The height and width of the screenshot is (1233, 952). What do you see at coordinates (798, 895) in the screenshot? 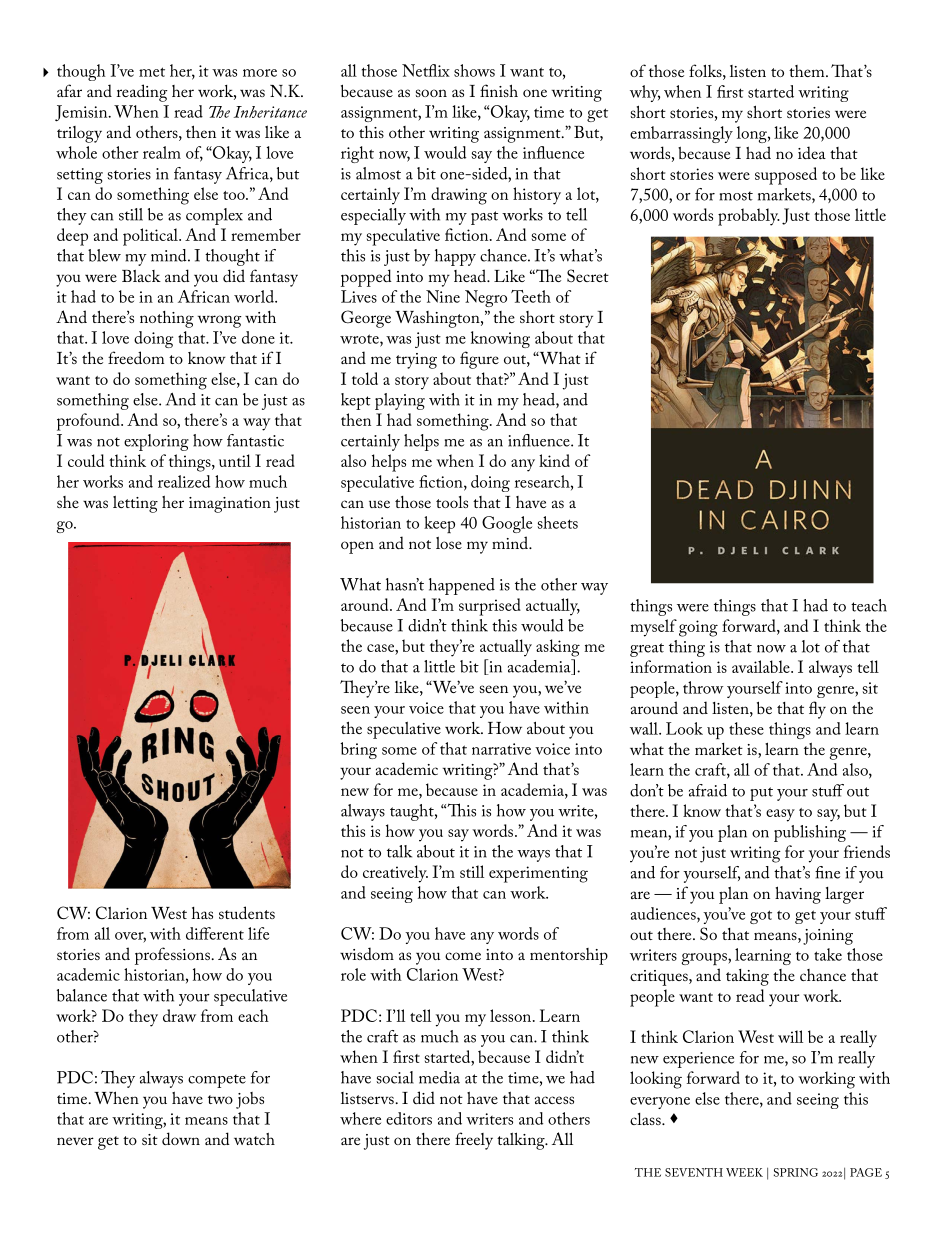
I see `having` at bounding box center [798, 895].
